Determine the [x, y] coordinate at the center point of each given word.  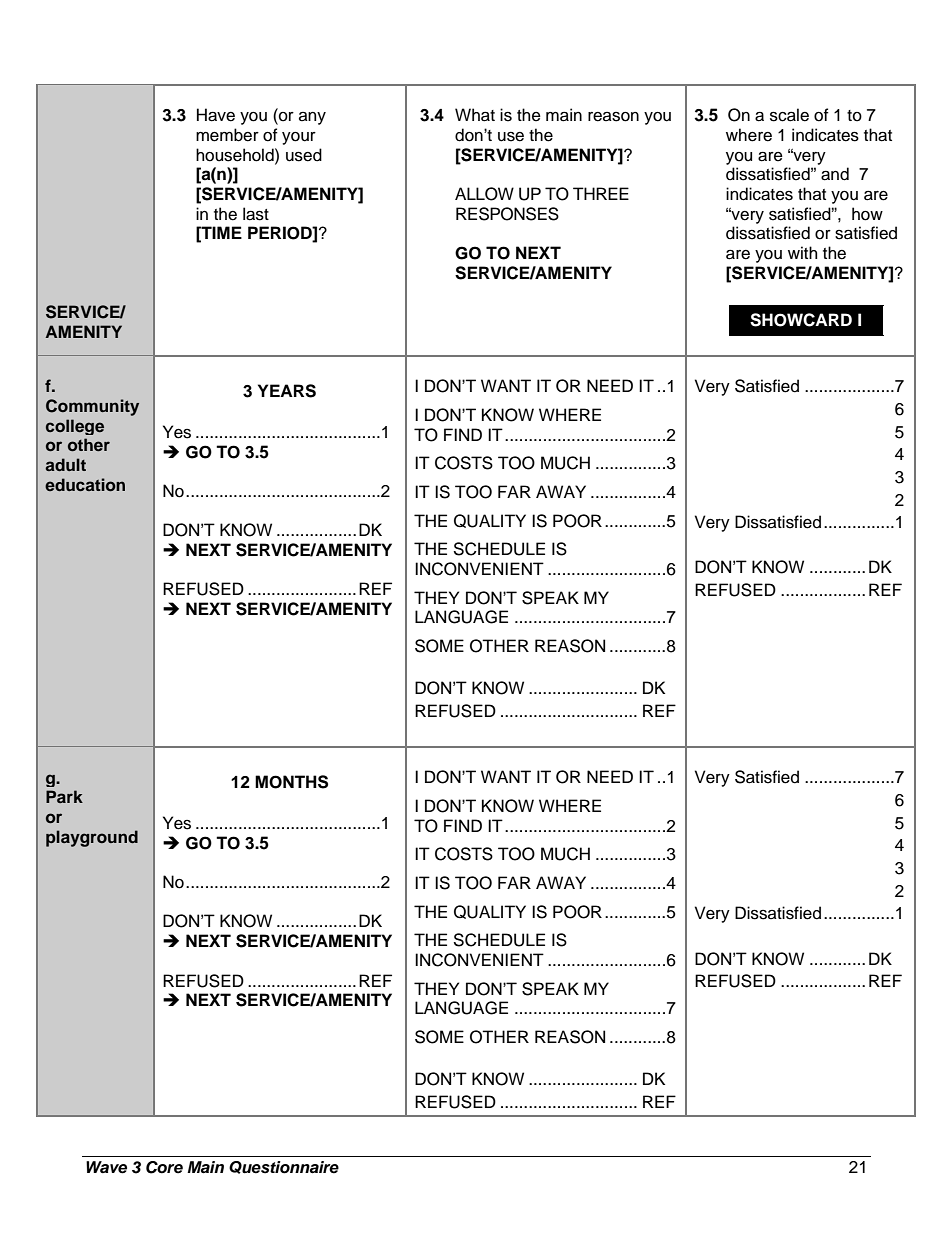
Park [64, 796]
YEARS [287, 391]
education [85, 484]
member [227, 135]
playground [92, 838]
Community [92, 407]
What [475, 115]
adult [65, 464]
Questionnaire [284, 1167]
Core [164, 1167]
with [802, 252]
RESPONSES [507, 214]
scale [789, 115]
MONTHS [291, 782]
